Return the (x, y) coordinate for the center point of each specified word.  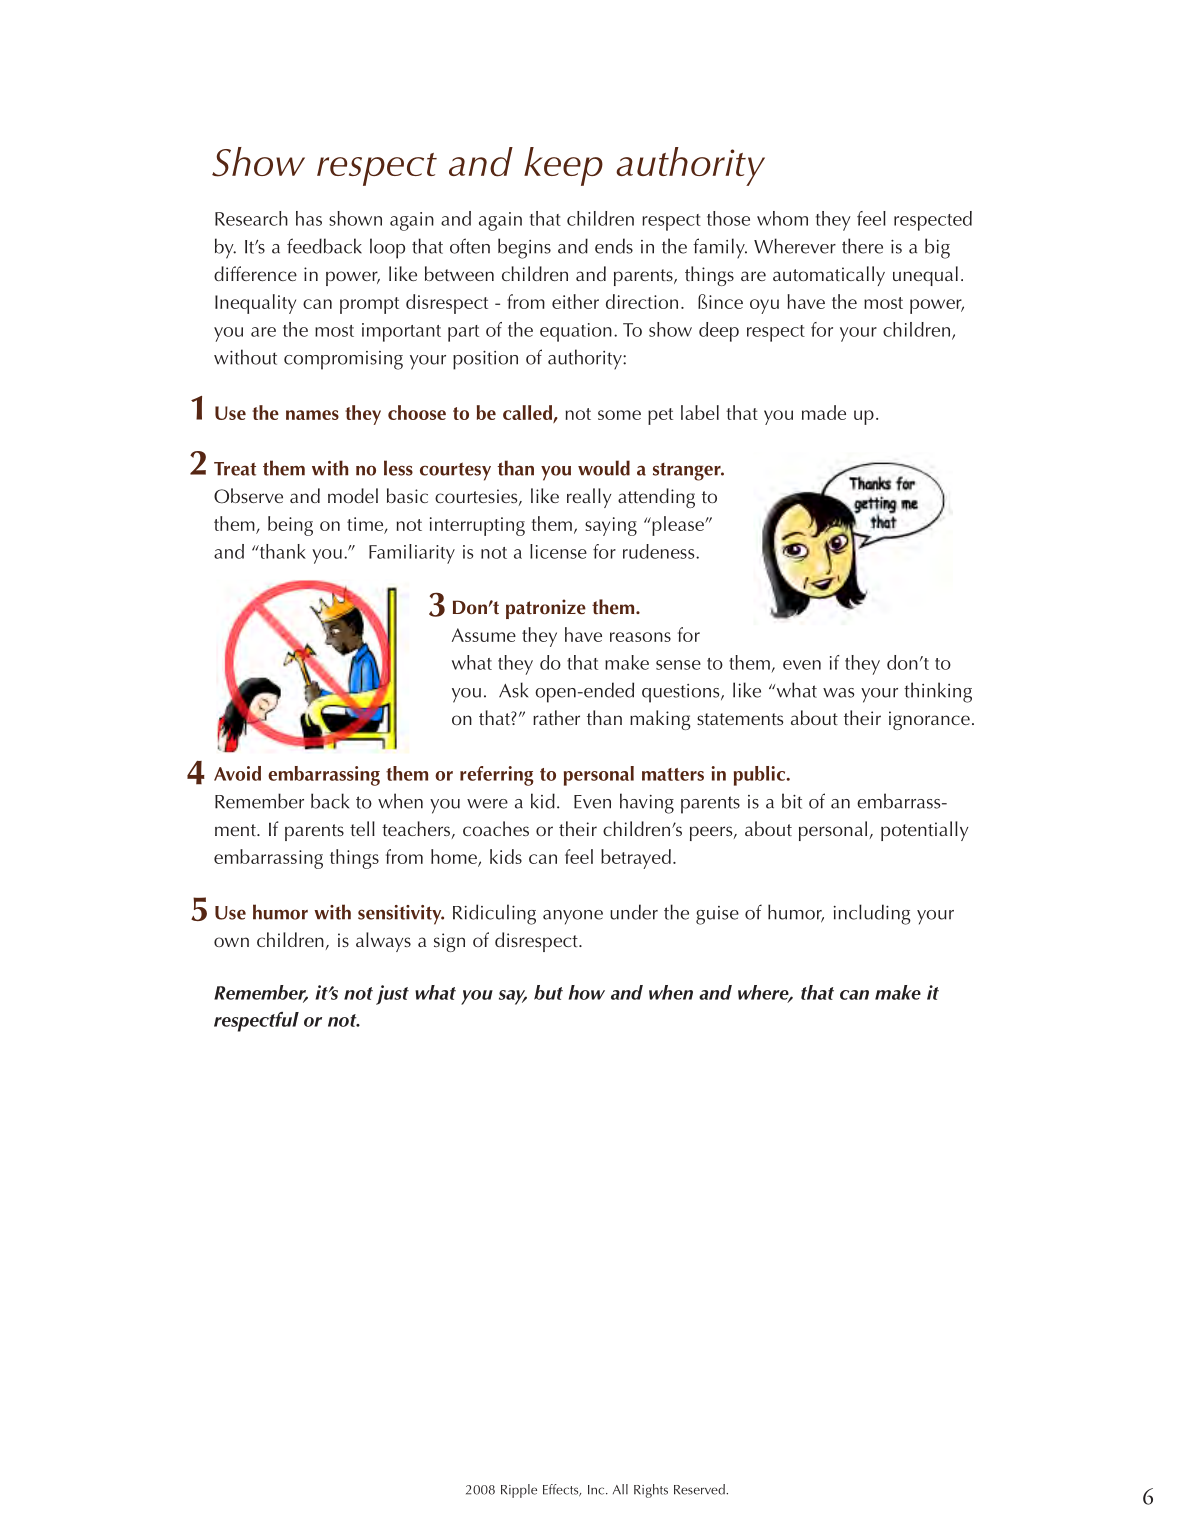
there (862, 246)
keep (563, 166)
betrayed (636, 859)
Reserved (700, 1489)
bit (792, 801)
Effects (562, 1490)
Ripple (519, 1491)
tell (362, 828)
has (309, 218)
